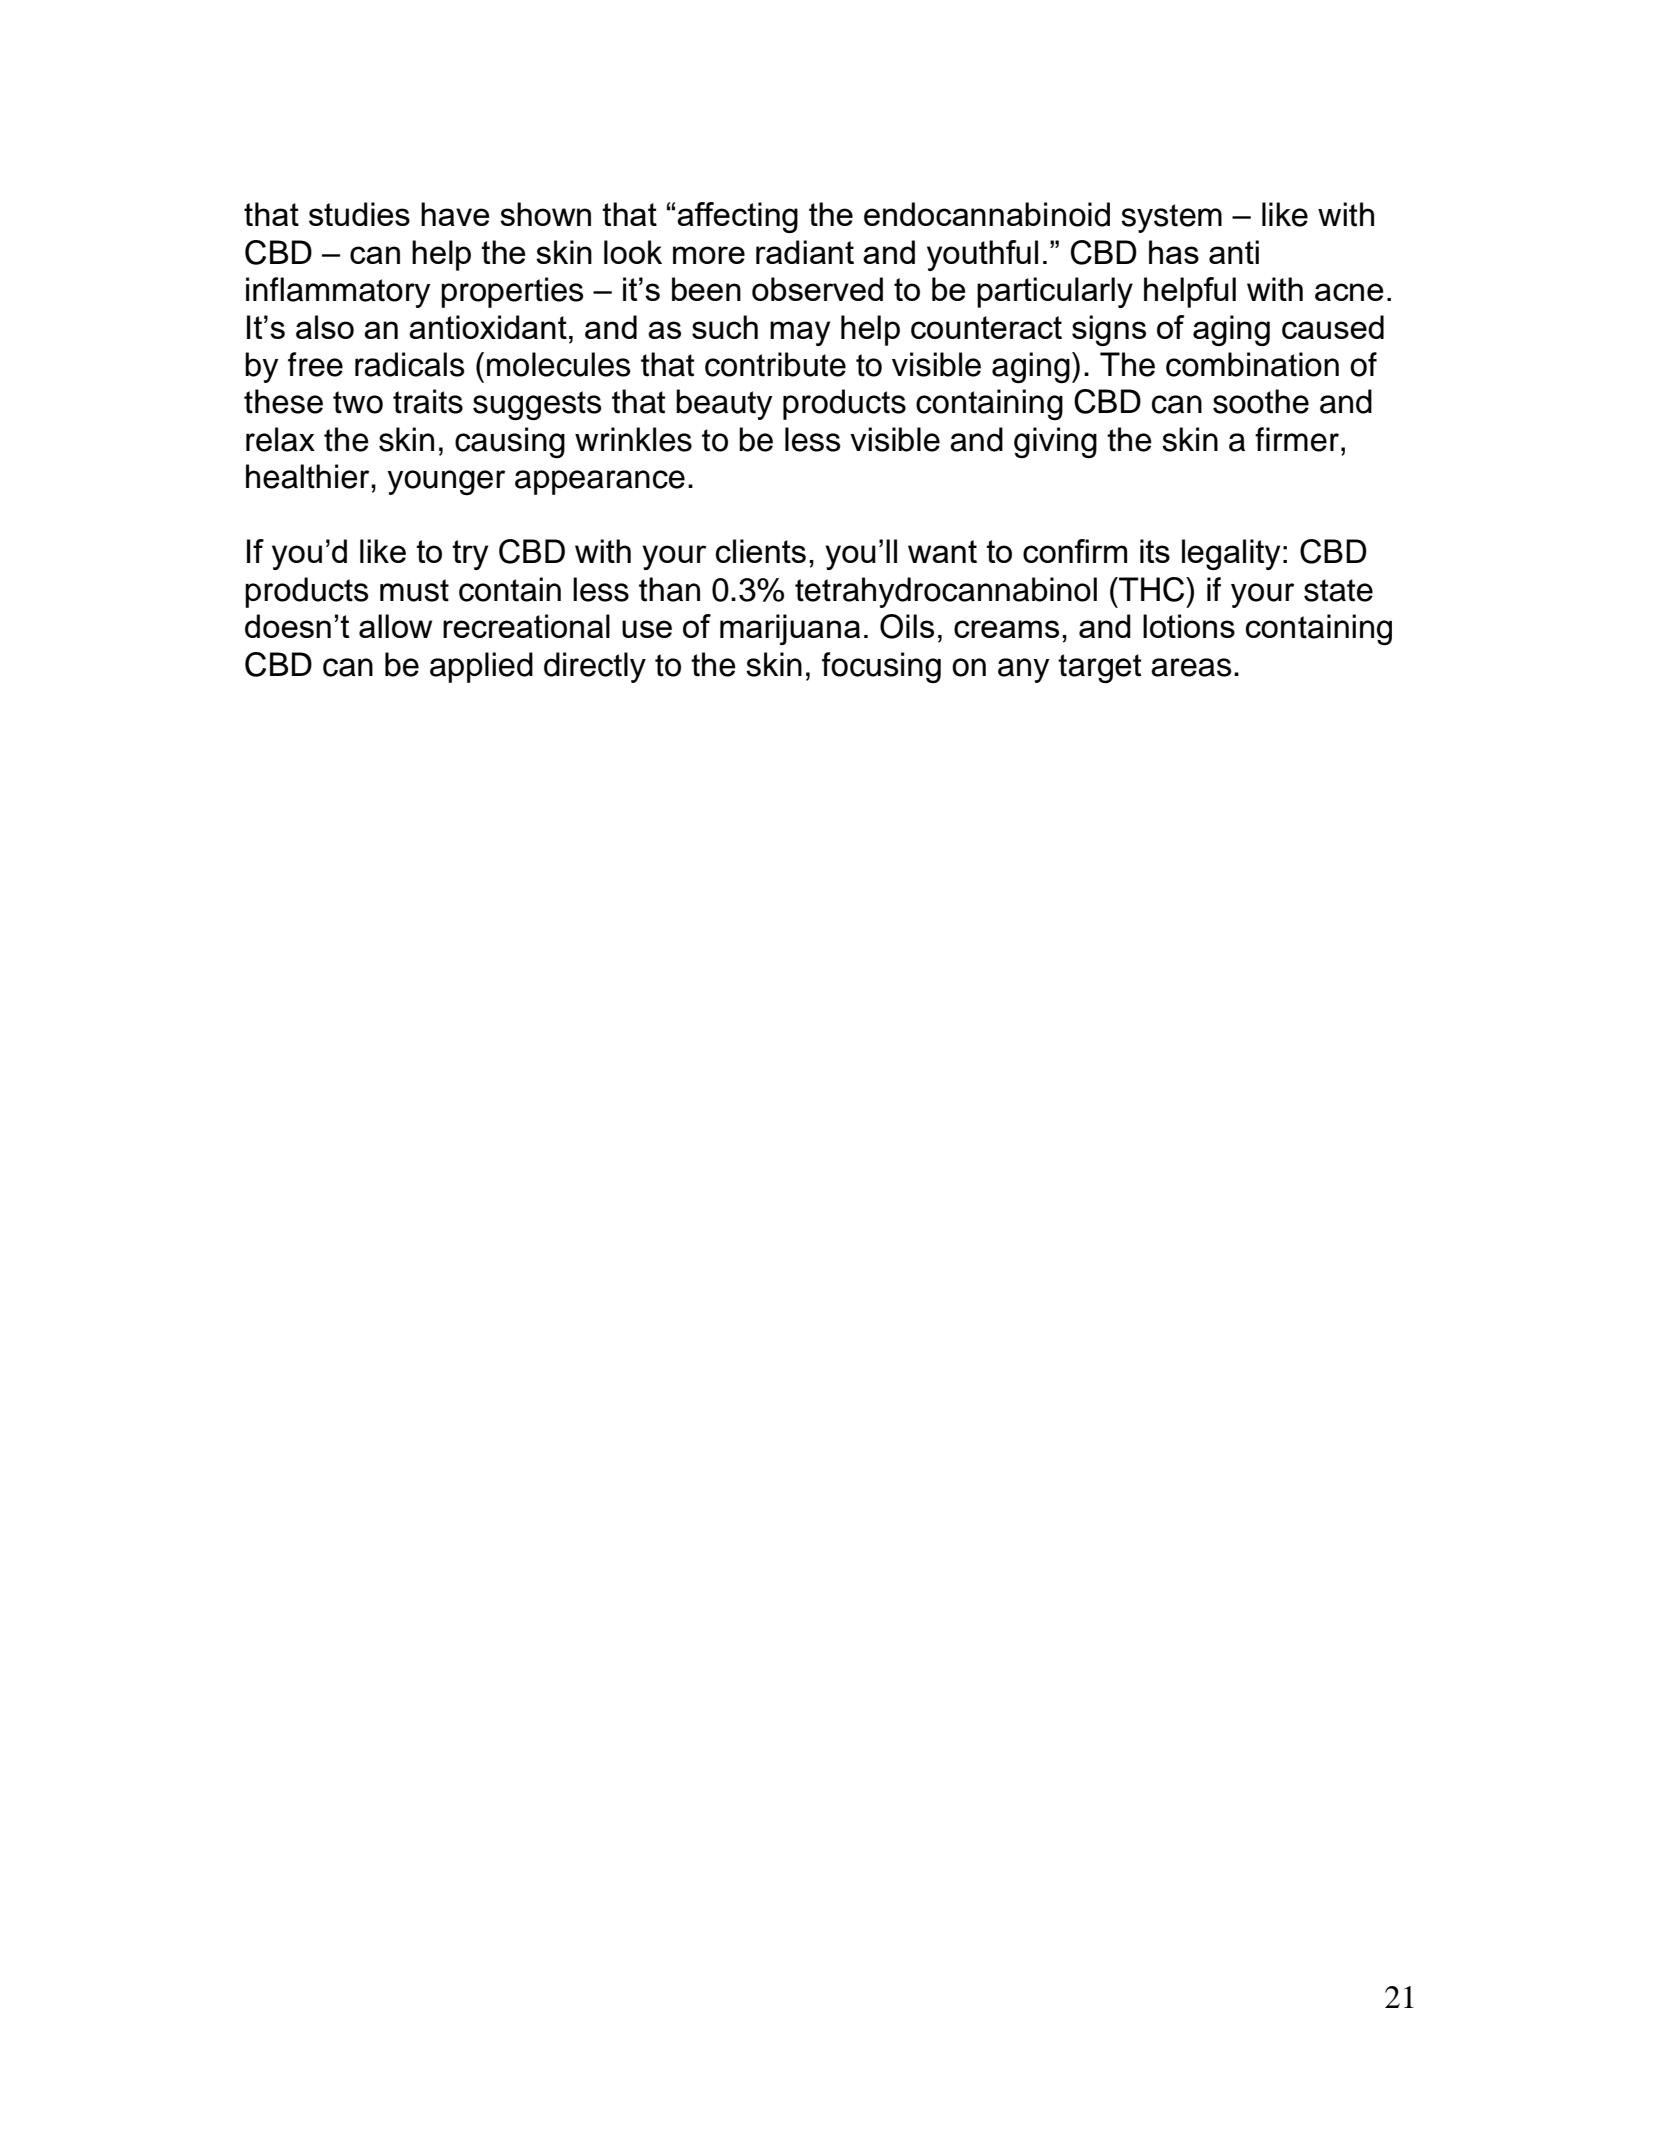 The height and width of the page is (2150, 1661). What do you see at coordinates (481, 667) in the page?
I see `applied` at bounding box center [481, 667].
